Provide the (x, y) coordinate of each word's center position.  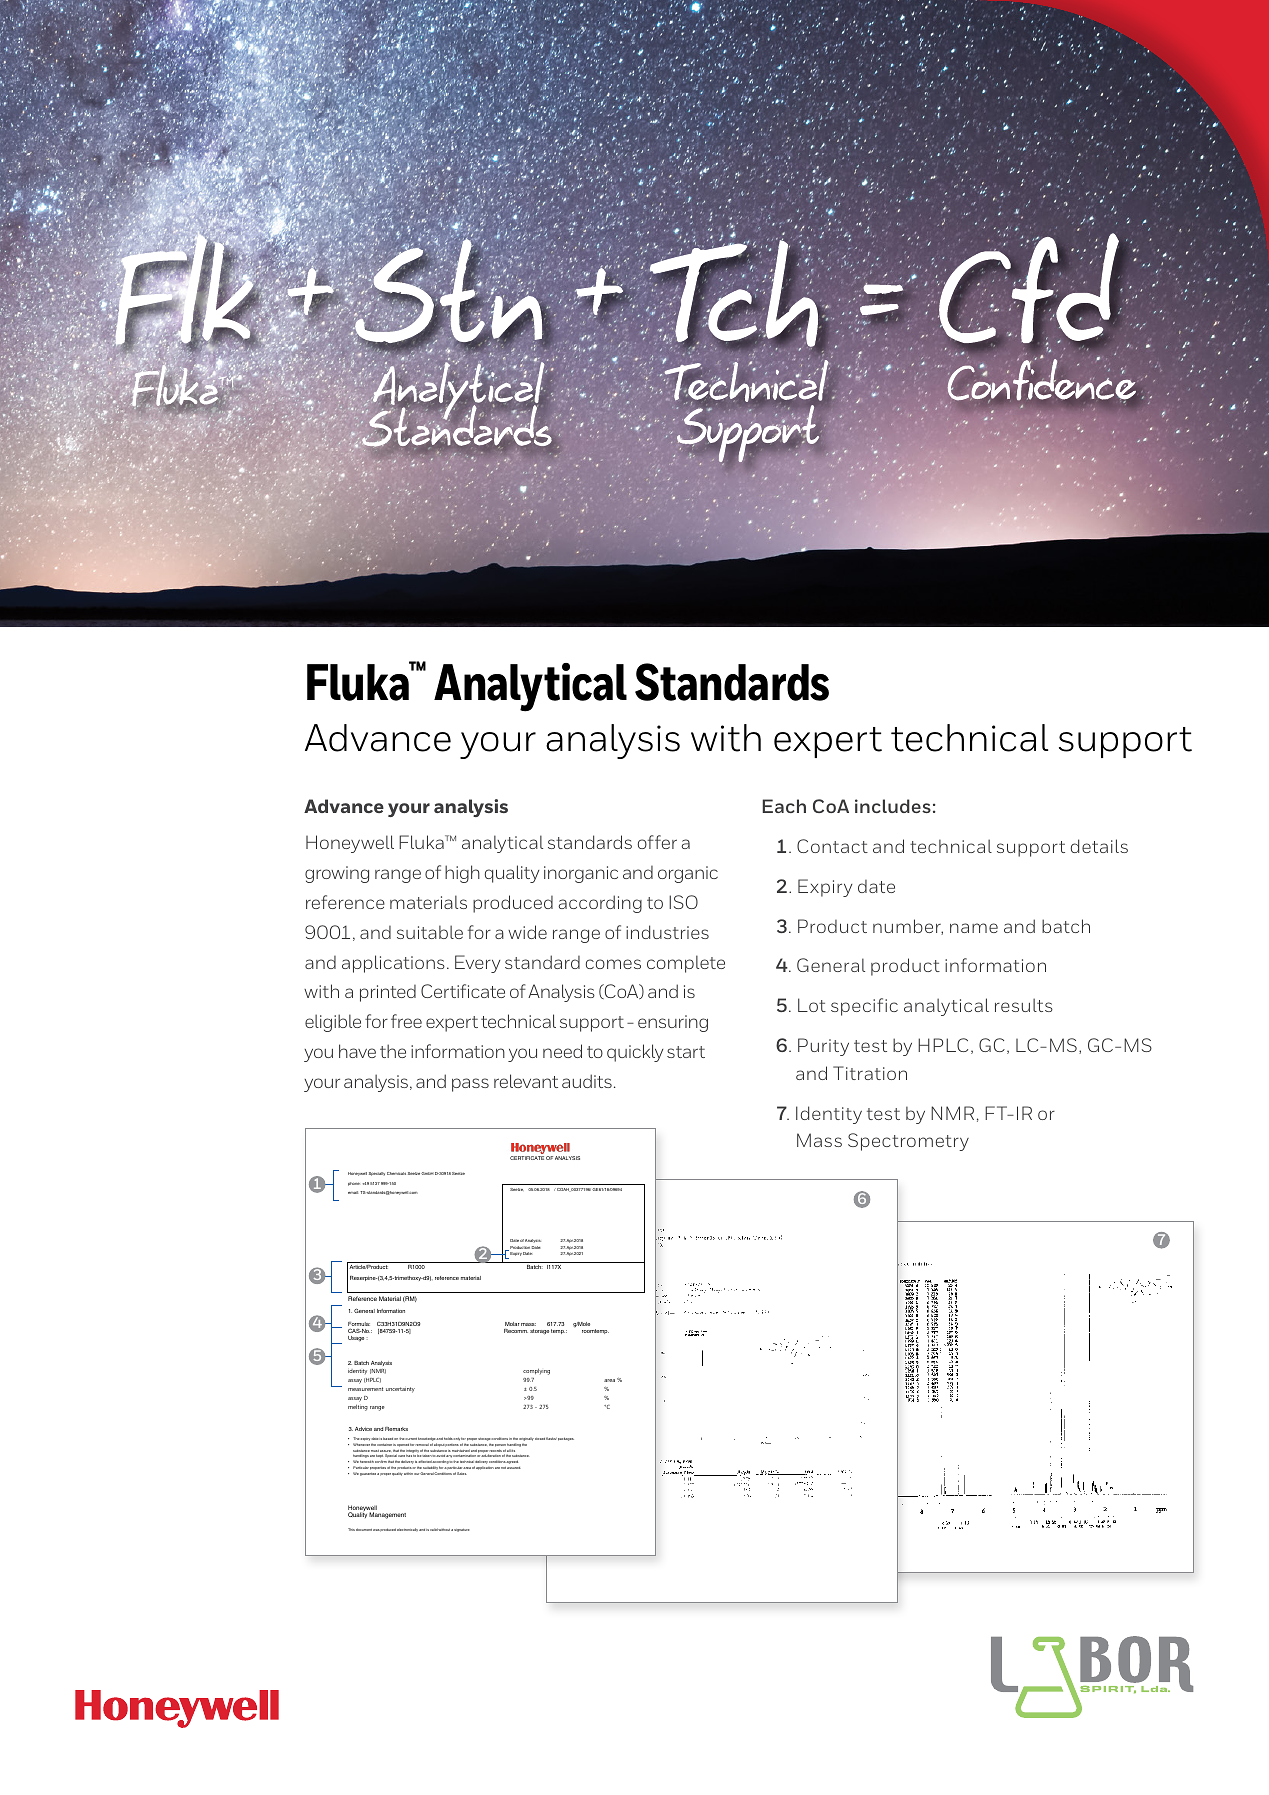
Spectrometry (908, 1142)
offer (657, 842)
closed (540, 1439)
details (1099, 846)
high (462, 874)
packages (566, 1439)
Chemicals (396, 1173)
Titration (870, 1073)
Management (387, 1515)
